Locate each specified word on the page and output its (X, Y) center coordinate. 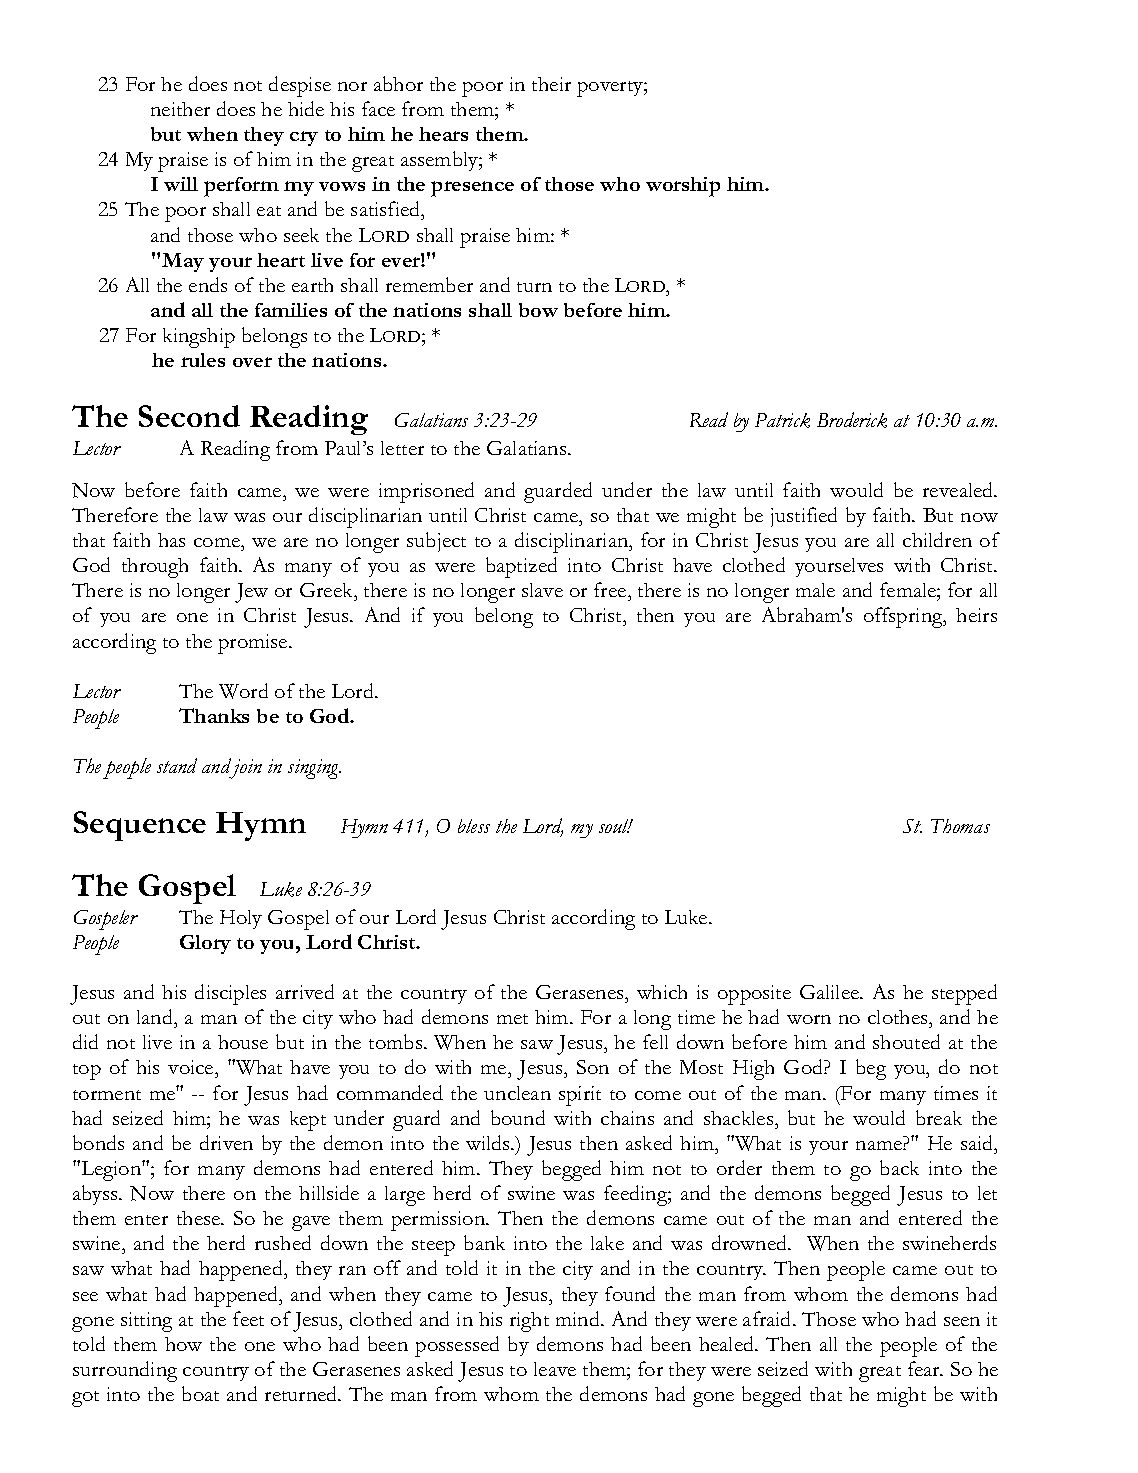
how (183, 1344)
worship (683, 187)
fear (925, 1368)
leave (555, 1369)
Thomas (960, 826)
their (551, 84)
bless (474, 826)
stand (177, 765)
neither (180, 109)
